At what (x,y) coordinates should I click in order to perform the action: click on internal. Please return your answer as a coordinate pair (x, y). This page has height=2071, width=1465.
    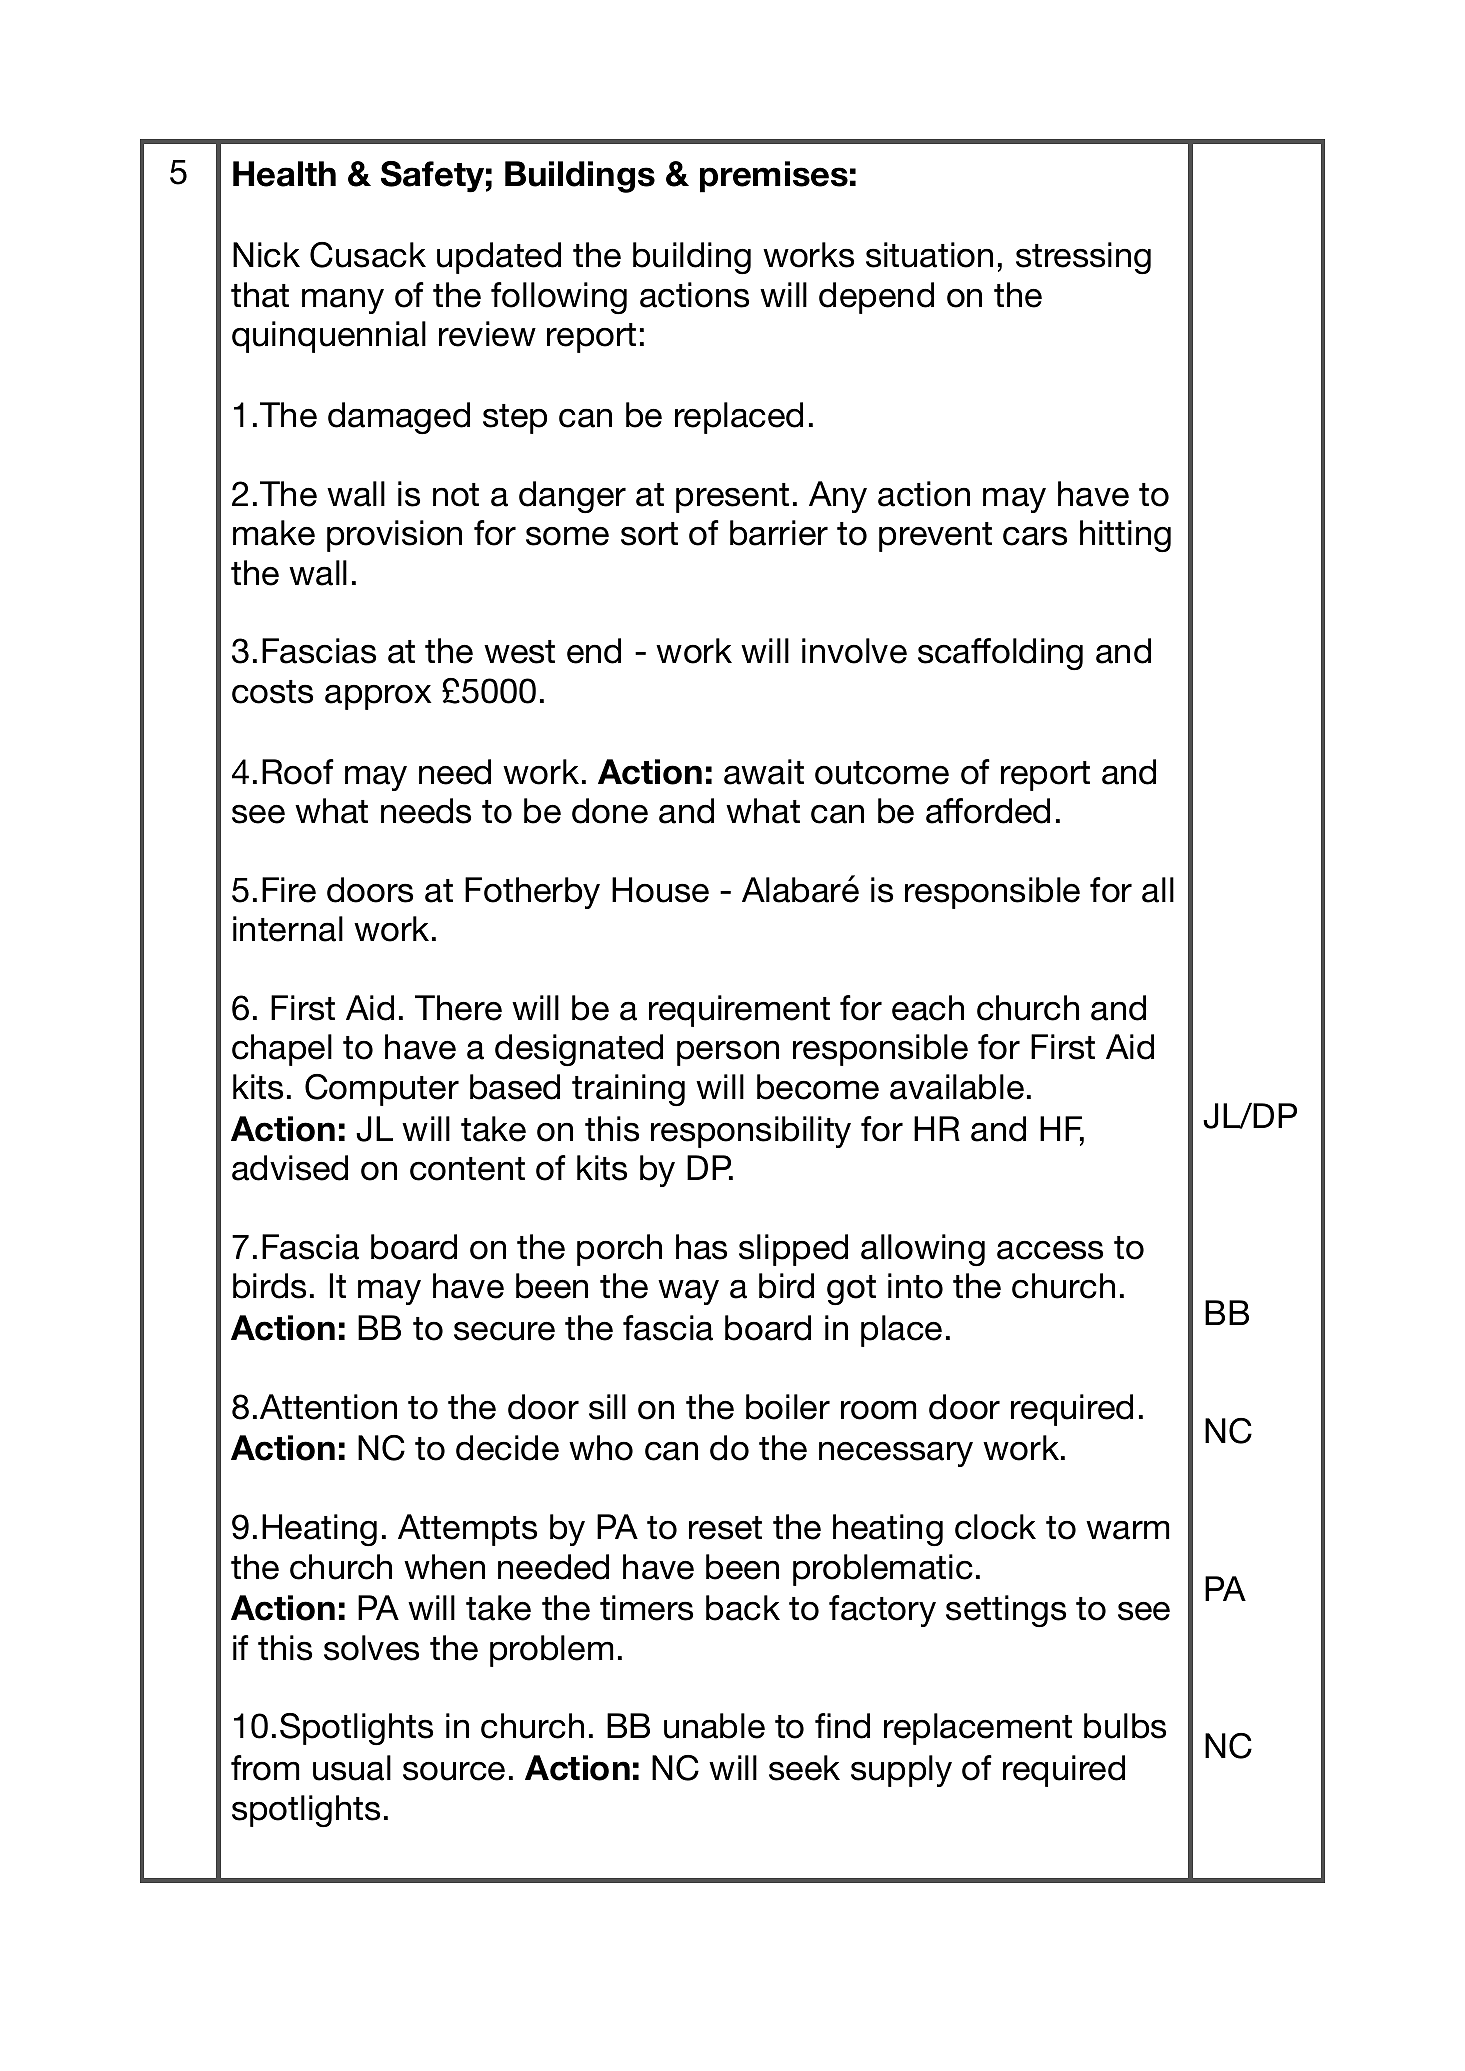
    Looking at the image, I should click on (288, 929).
